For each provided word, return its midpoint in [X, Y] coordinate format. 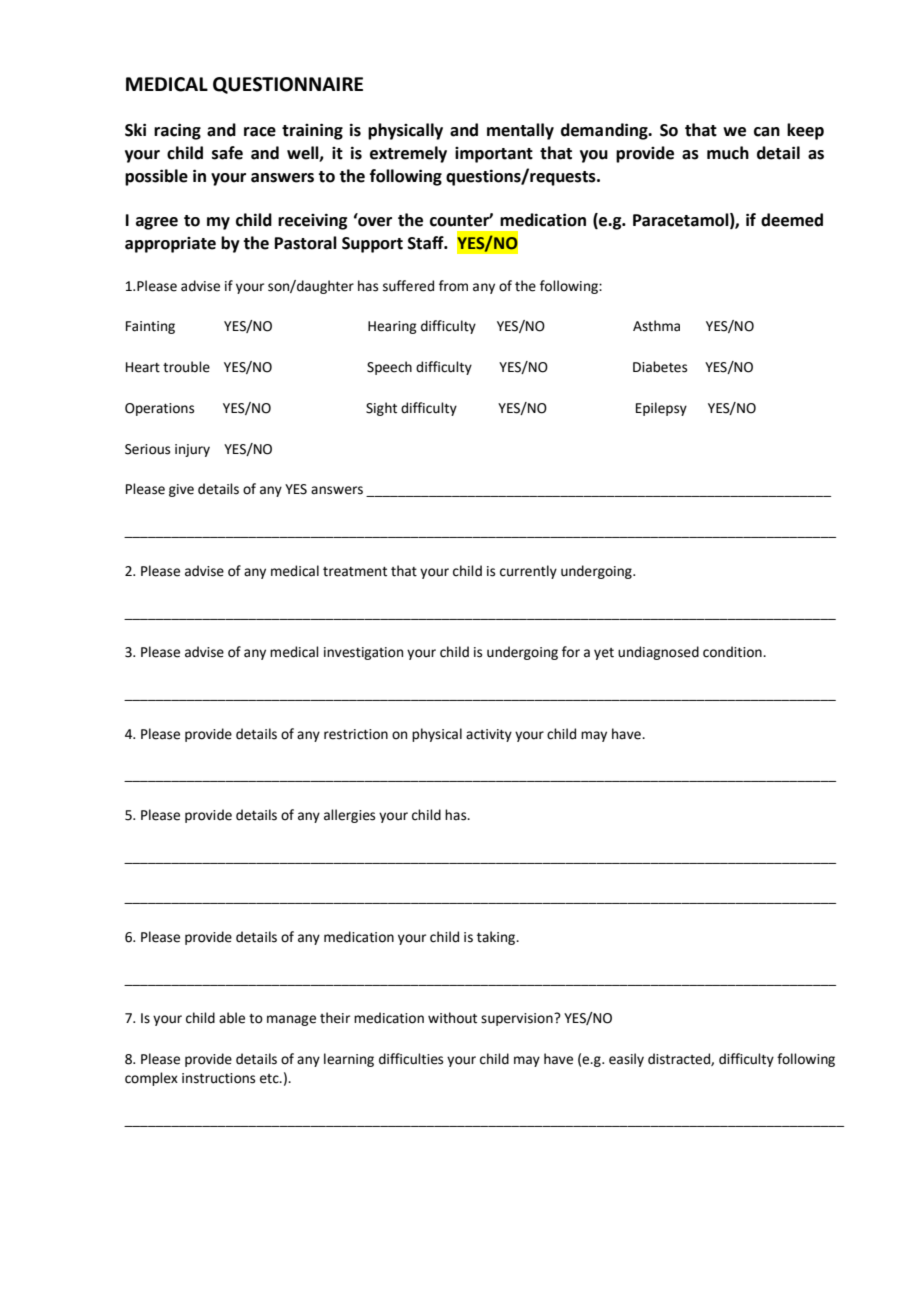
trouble [186, 367]
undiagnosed [658, 653]
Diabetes [660, 367]
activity [489, 735]
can [767, 132]
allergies [349, 816]
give [181, 490]
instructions [218, 1078]
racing [177, 131]
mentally [520, 131]
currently [528, 572]
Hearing [392, 327]
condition [733, 652]
